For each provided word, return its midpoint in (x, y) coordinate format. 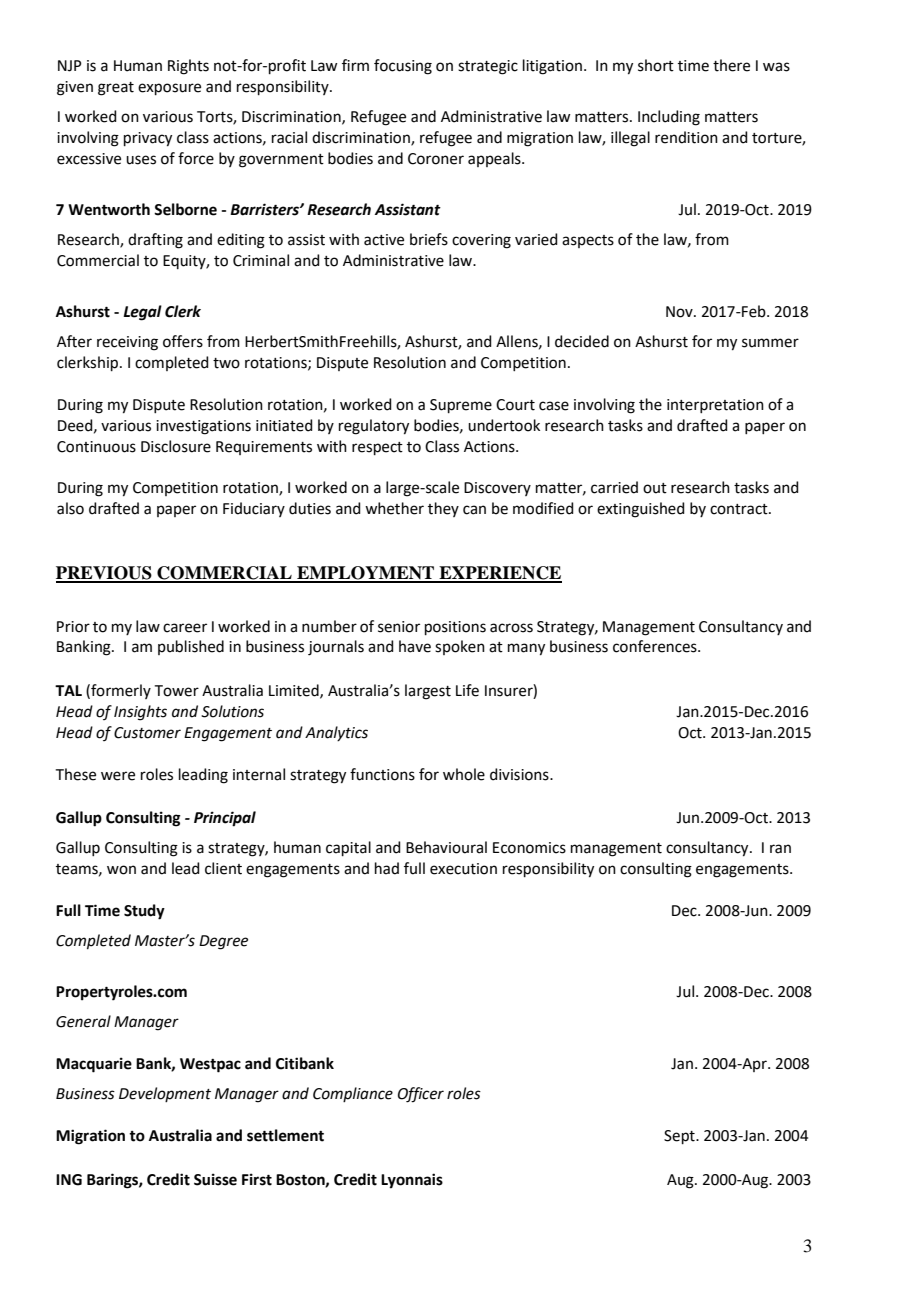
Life (467, 690)
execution (463, 869)
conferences (656, 646)
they (443, 509)
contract (740, 509)
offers (183, 341)
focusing (403, 67)
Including (669, 118)
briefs (429, 239)
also (70, 508)
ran (780, 849)
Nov (680, 312)
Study (144, 912)
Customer (147, 733)
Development (165, 1094)
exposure (169, 89)
